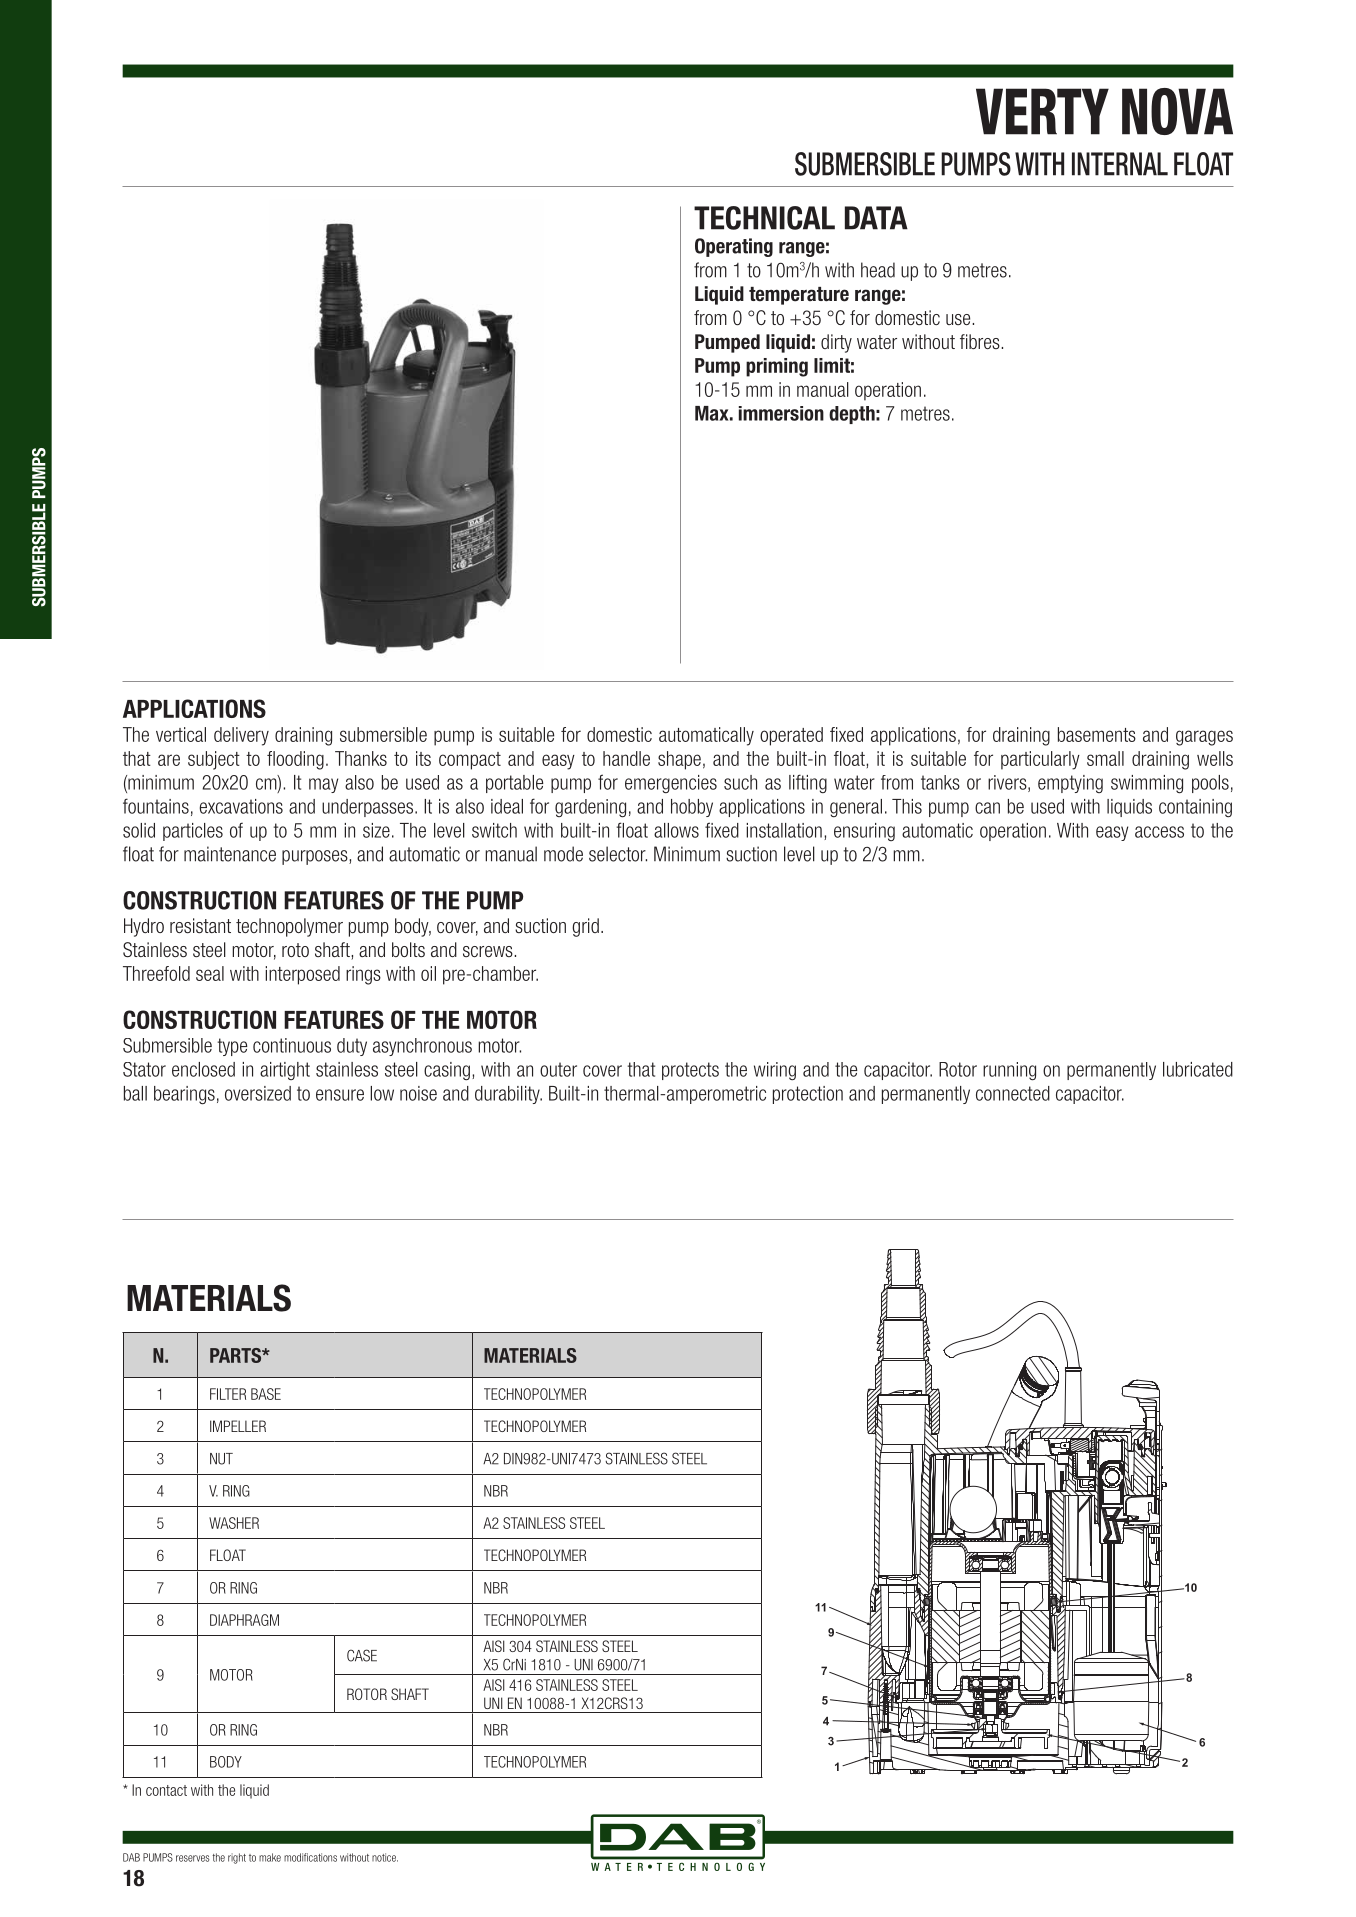 The height and width of the document is (1917, 1356). I want to click on INTERNAL, so click(1120, 164).
